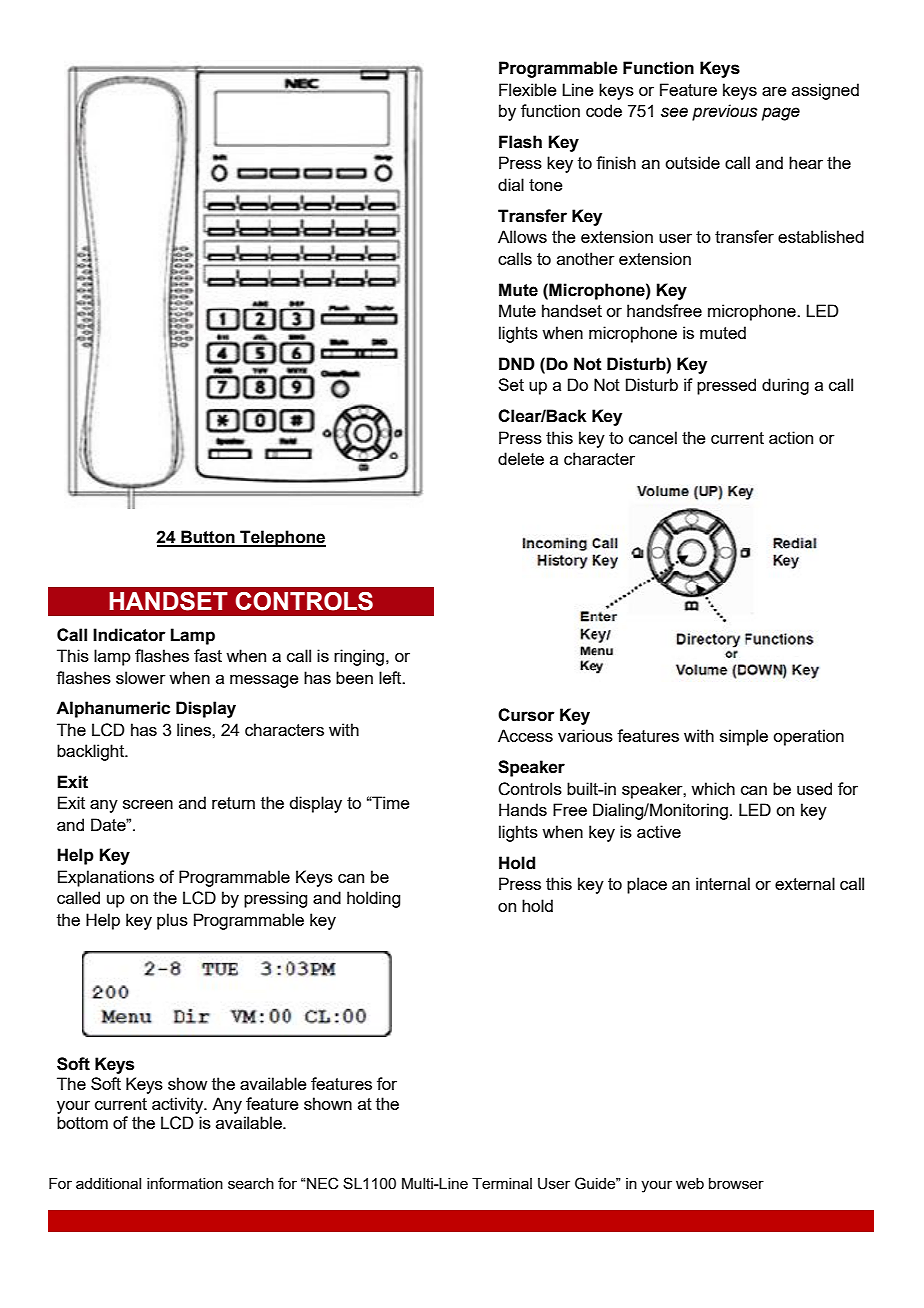 The image size is (924, 1308). Describe the element at coordinates (736, 1183) in the document. I see `browser` at that location.
